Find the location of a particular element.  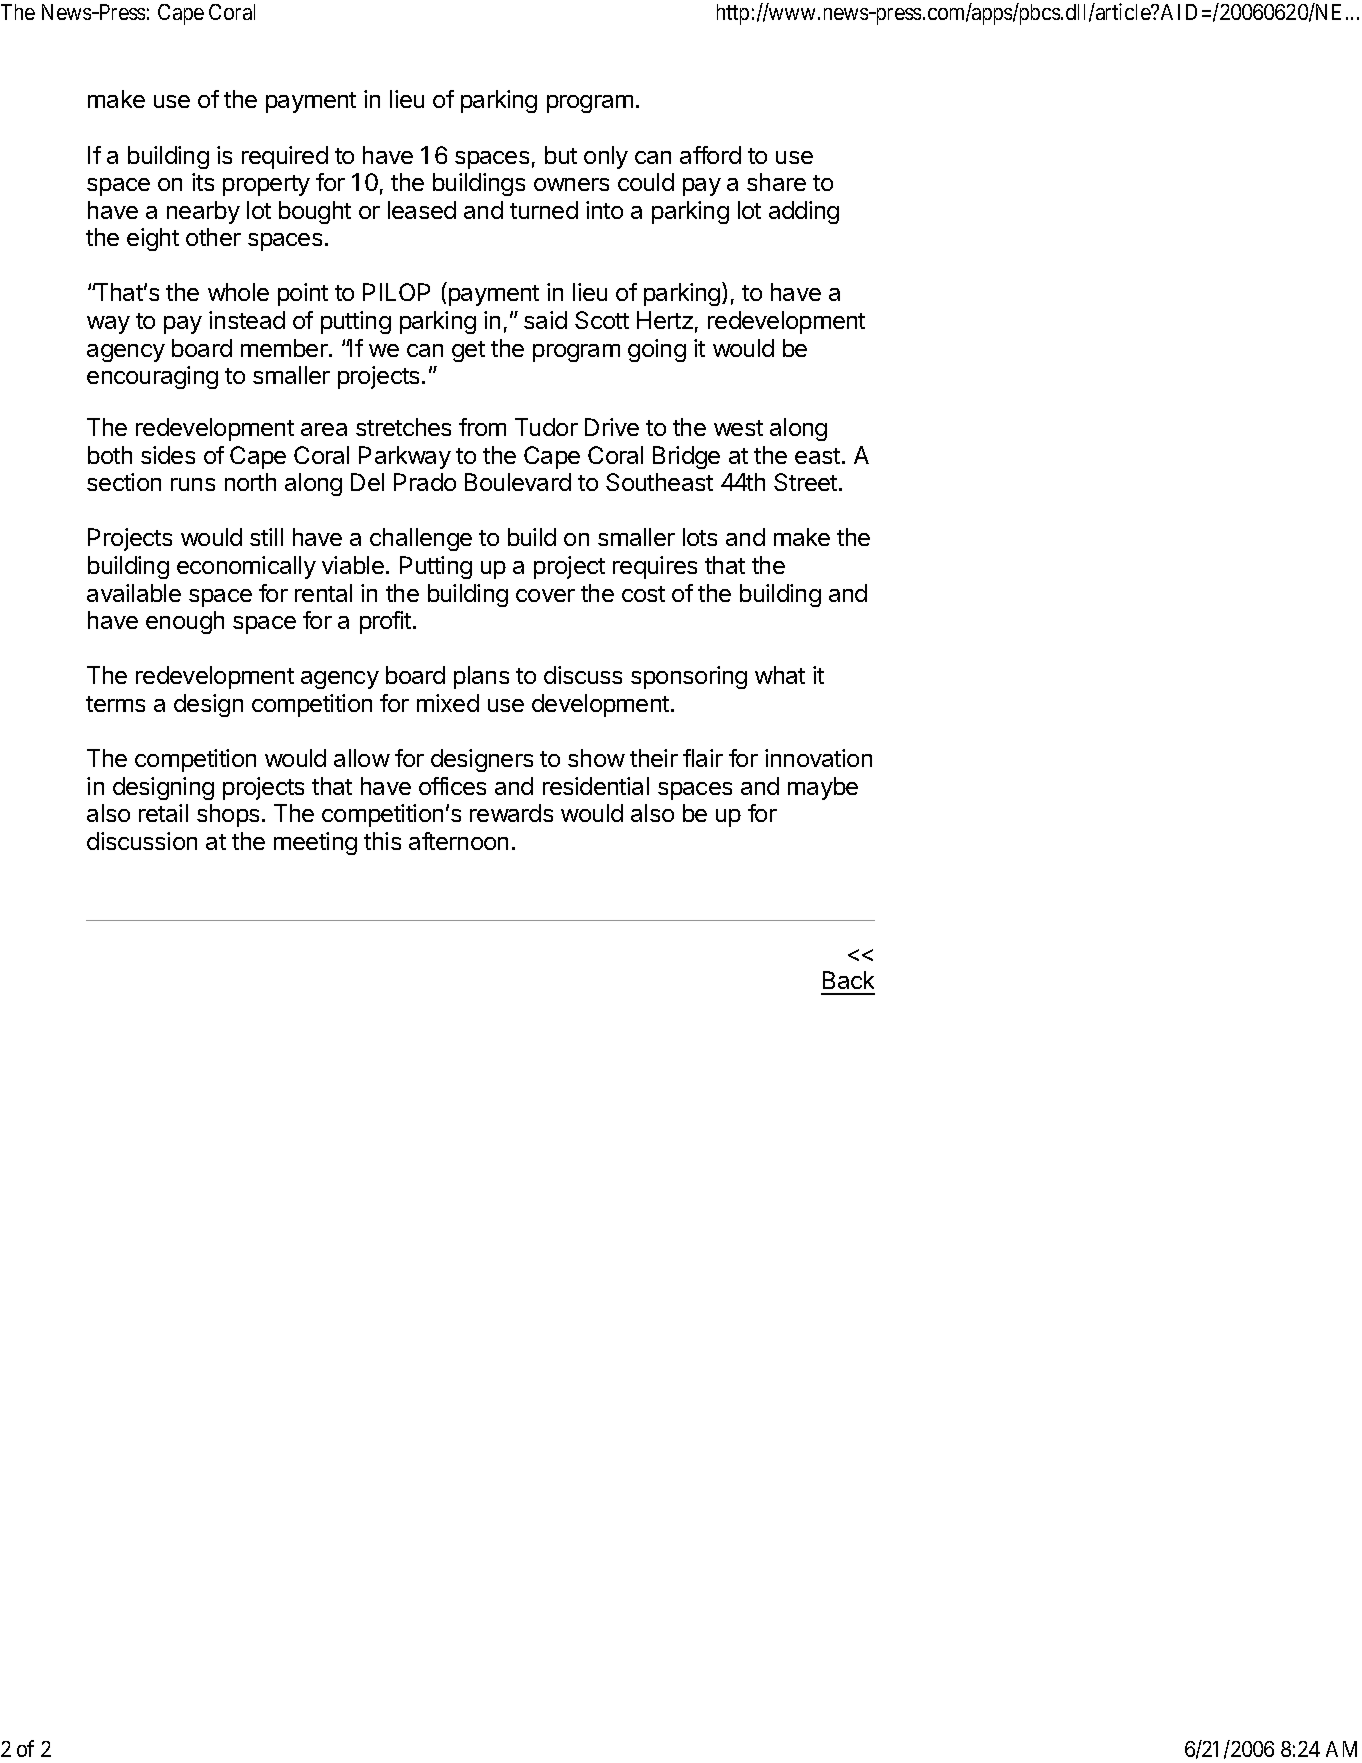

its is located at coordinates (203, 182).
